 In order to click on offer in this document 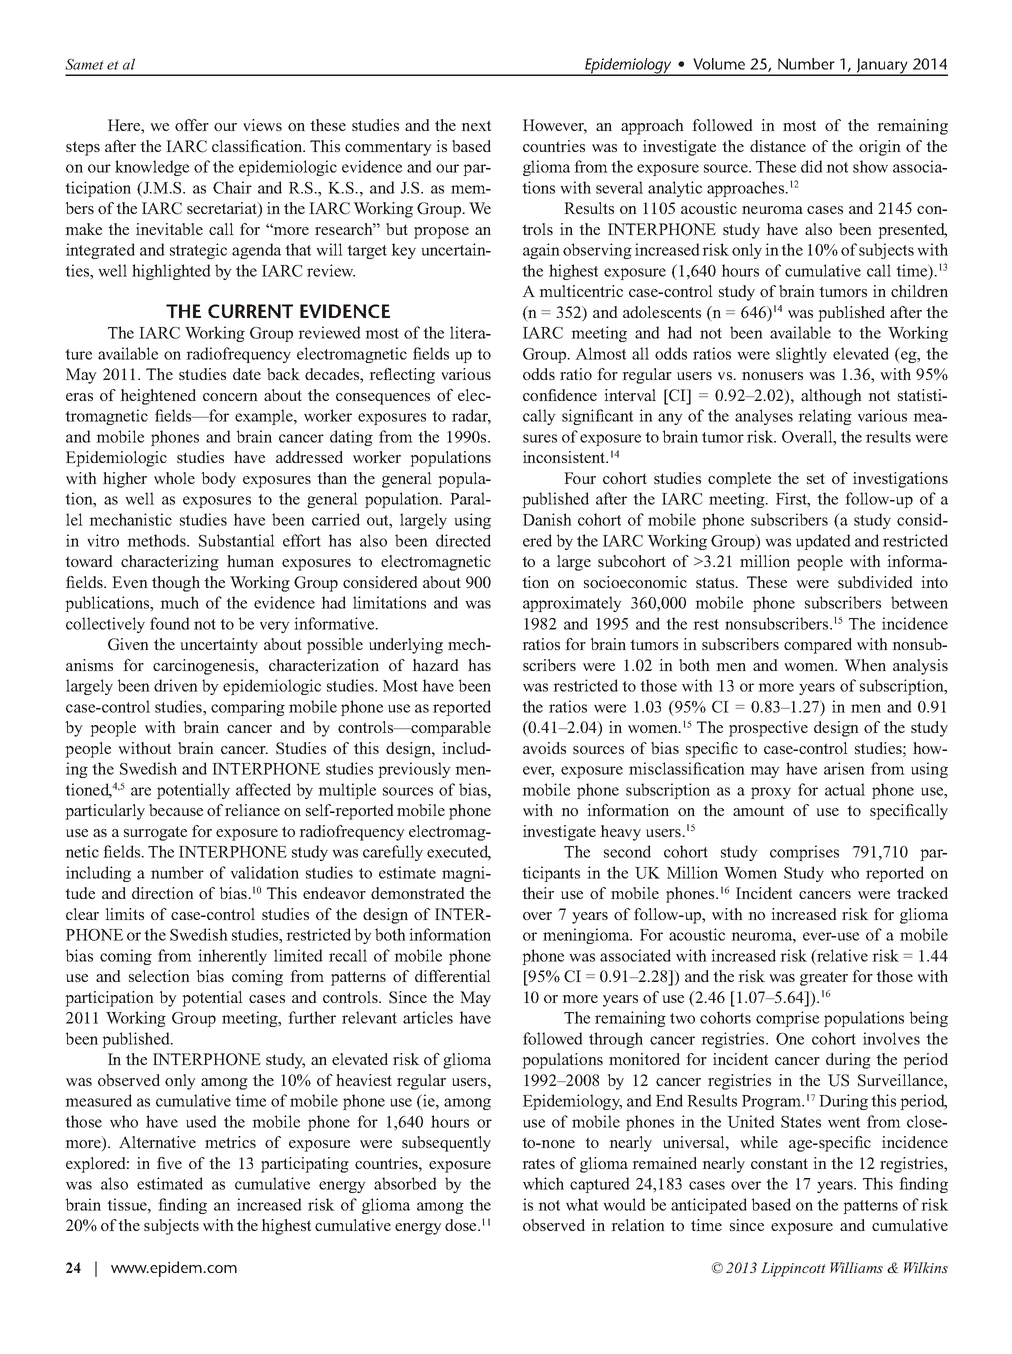, I will do `click(192, 125)`.
